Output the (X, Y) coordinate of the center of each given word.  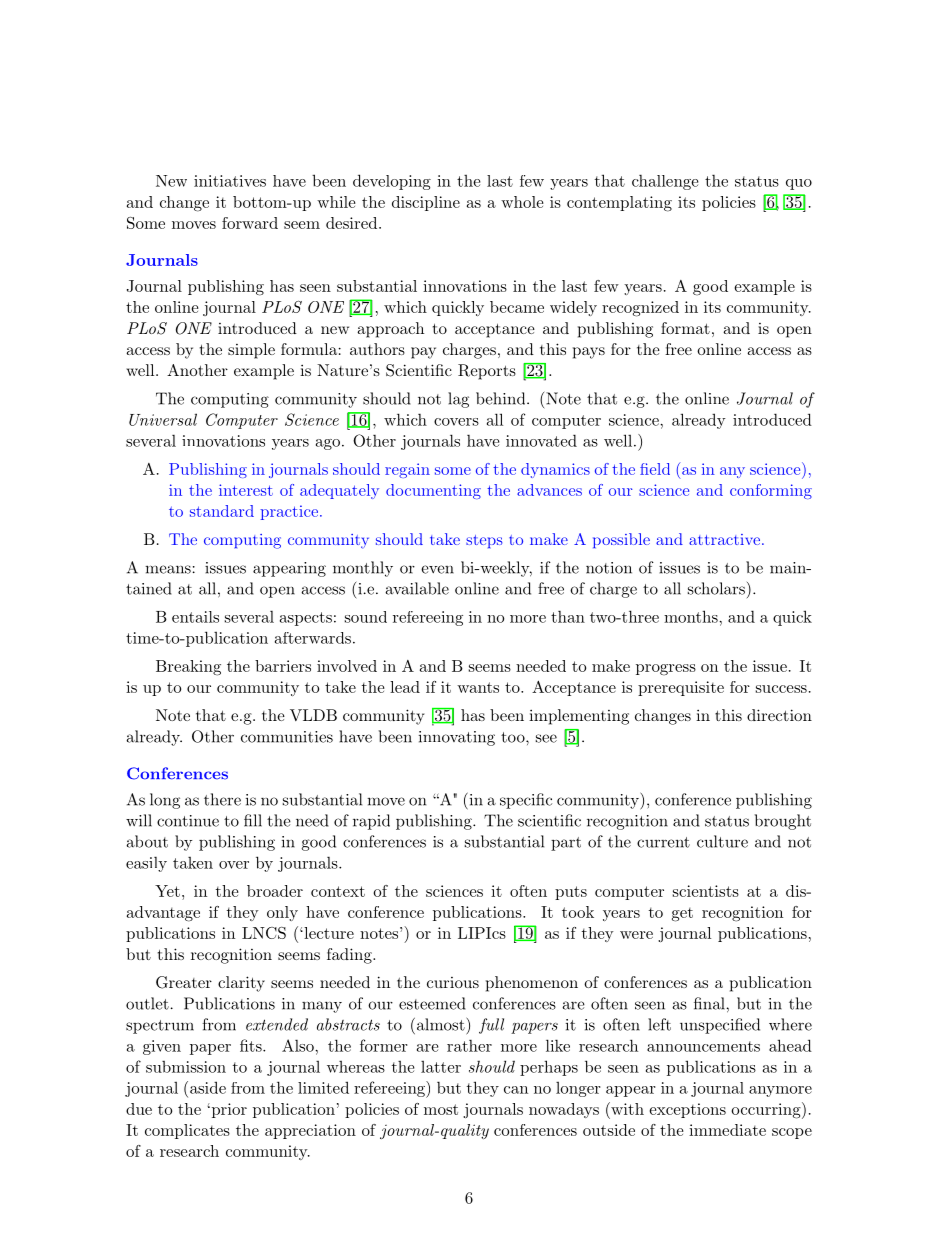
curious (453, 982)
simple (251, 351)
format (685, 328)
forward (250, 223)
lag (458, 400)
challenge (665, 182)
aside (208, 1087)
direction (779, 715)
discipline (426, 203)
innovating (457, 738)
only (282, 913)
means (168, 569)
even (437, 569)
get (682, 914)
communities (287, 737)
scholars (716, 588)
